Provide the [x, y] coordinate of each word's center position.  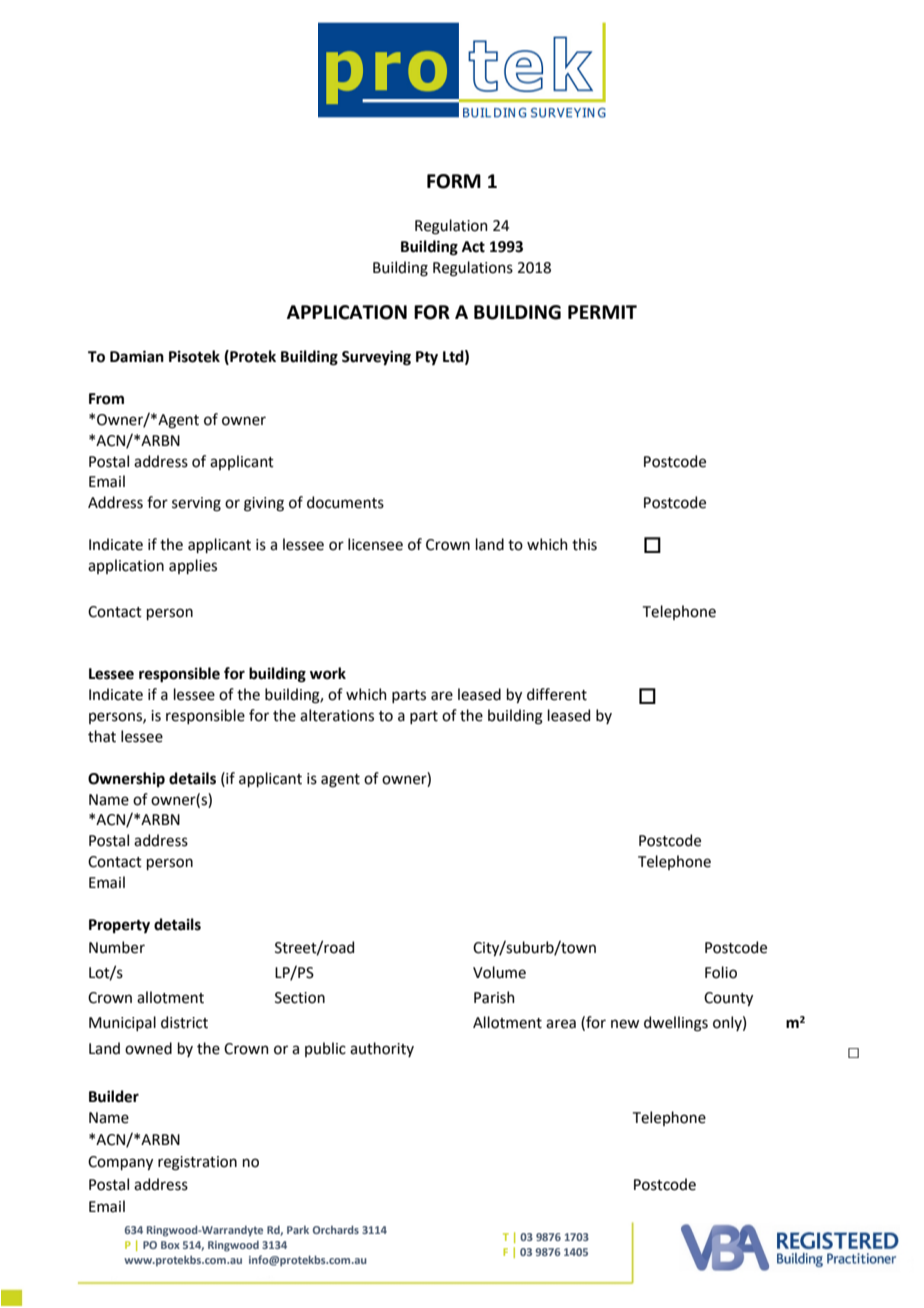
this [584, 544]
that [102, 736]
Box [170, 1245]
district [184, 1022]
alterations [337, 715]
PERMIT [602, 312]
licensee [375, 544]
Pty [427, 358]
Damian [137, 356]
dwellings [676, 1024]
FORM [454, 181]
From [106, 399]
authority [382, 1049]
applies [193, 566]
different [557, 694]
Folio [721, 972]
